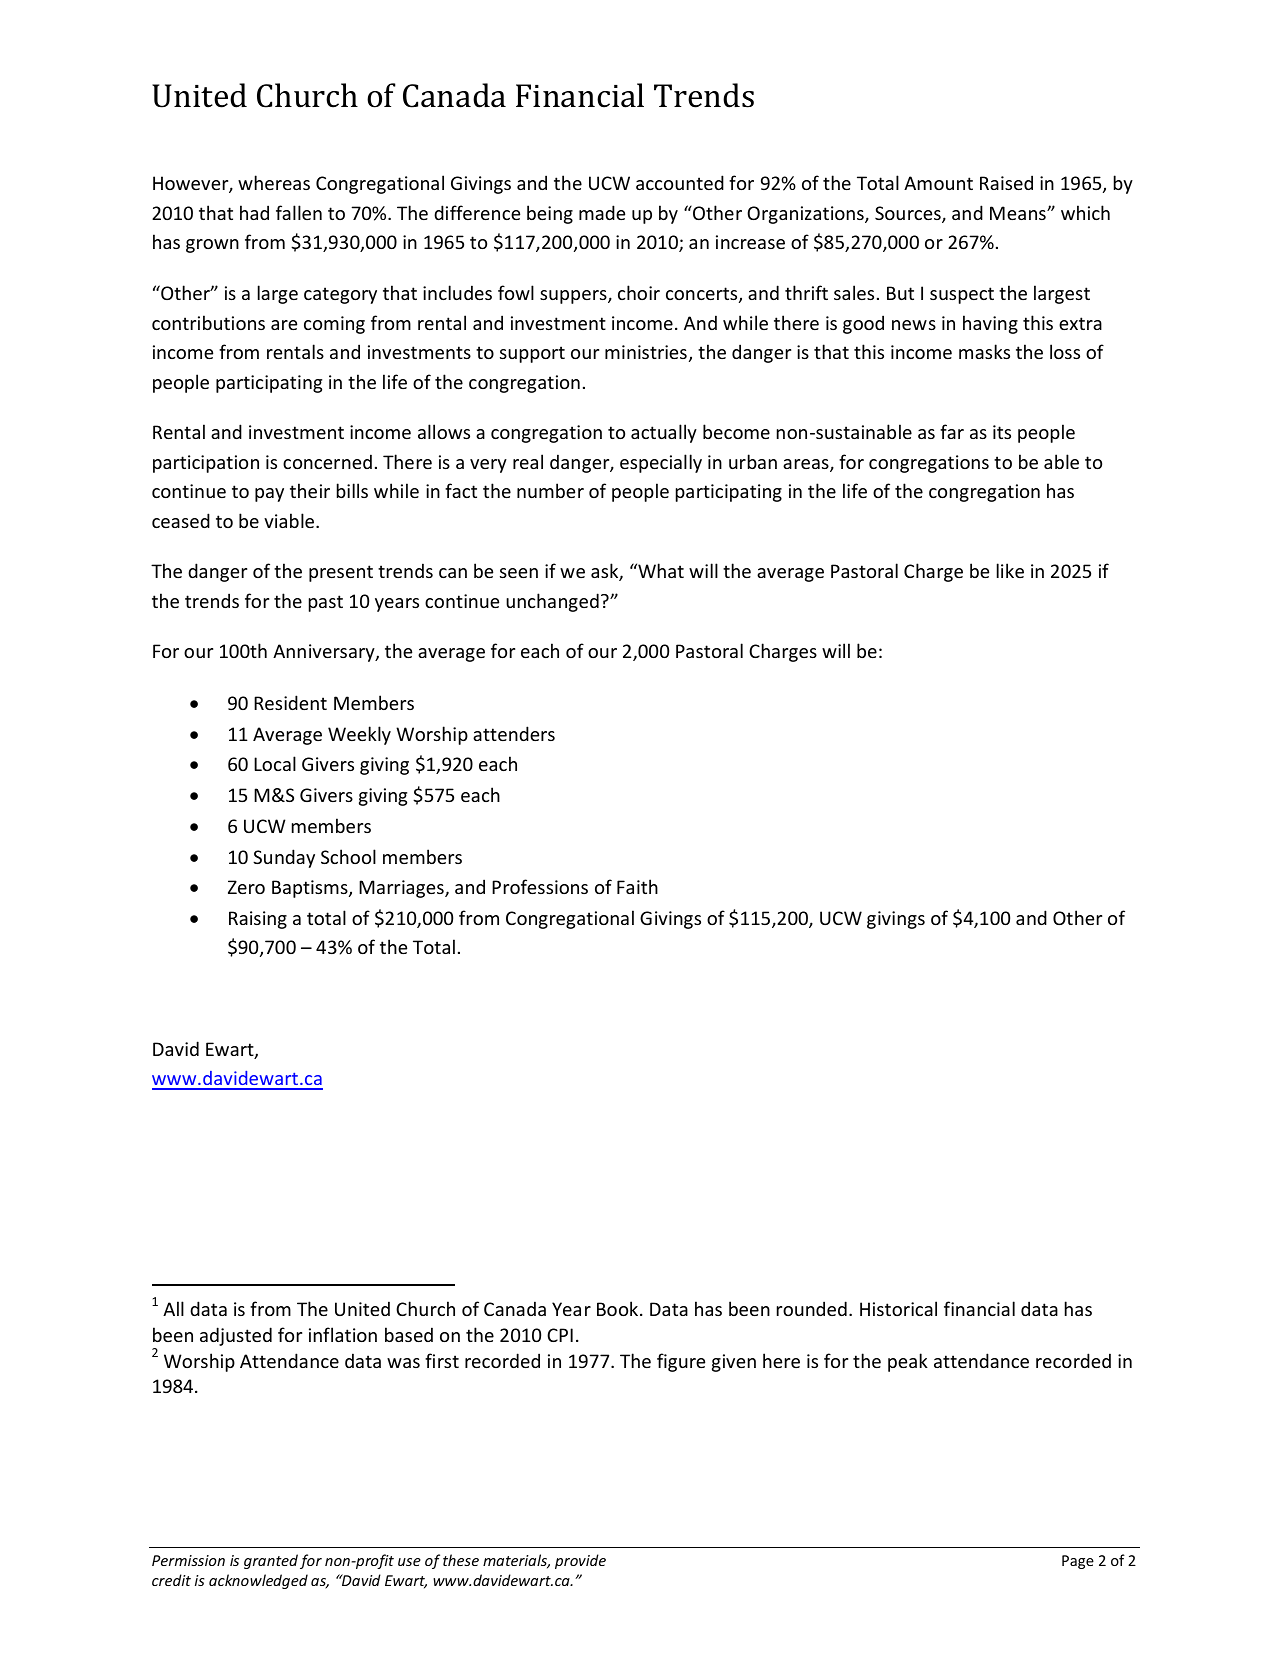 The image size is (1288, 1667). What do you see at coordinates (637, 886) in the document?
I see `Faith` at bounding box center [637, 886].
